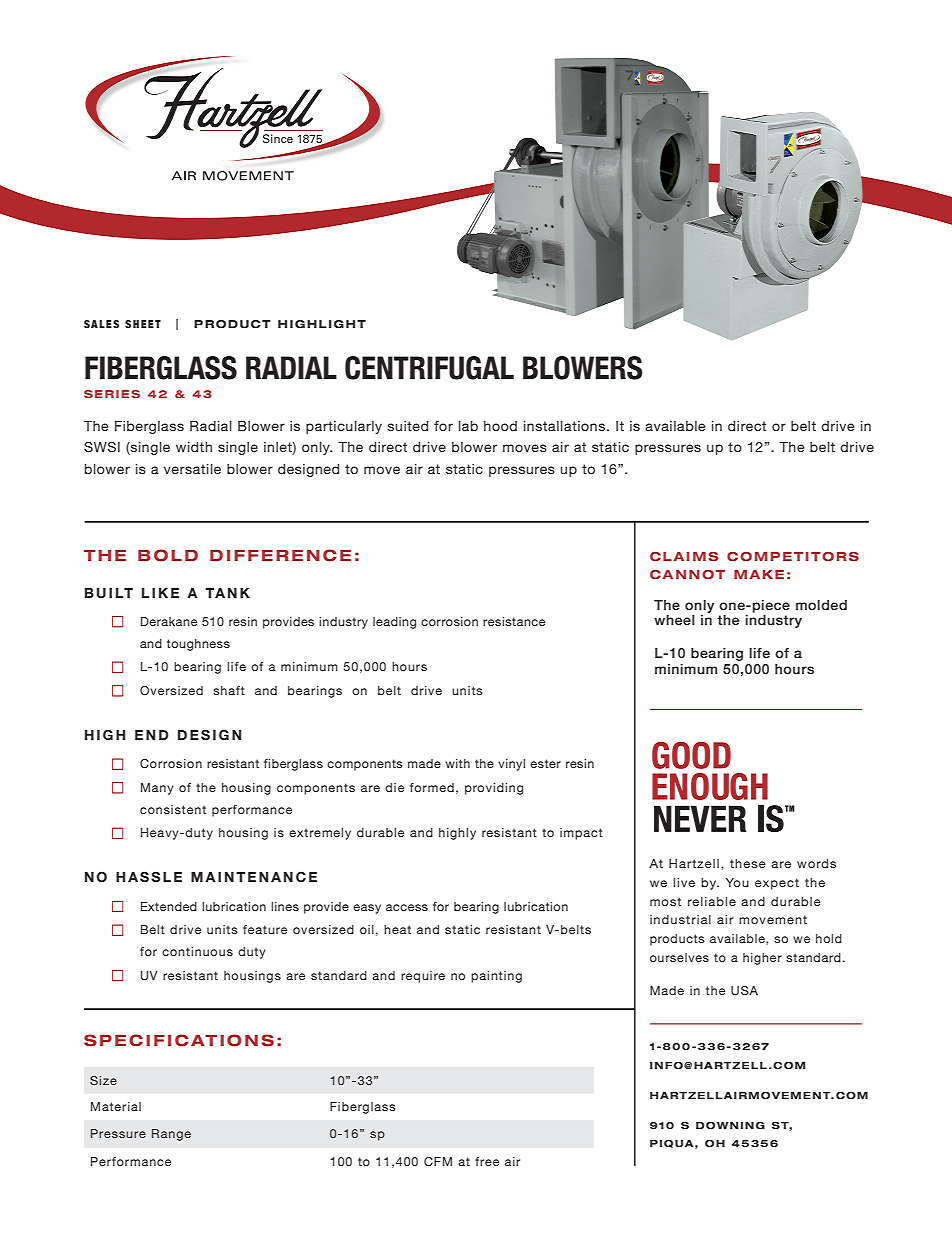 This document has height=1233, width=952. What do you see at coordinates (143, 324) in the document?
I see `SHEET` at bounding box center [143, 324].
